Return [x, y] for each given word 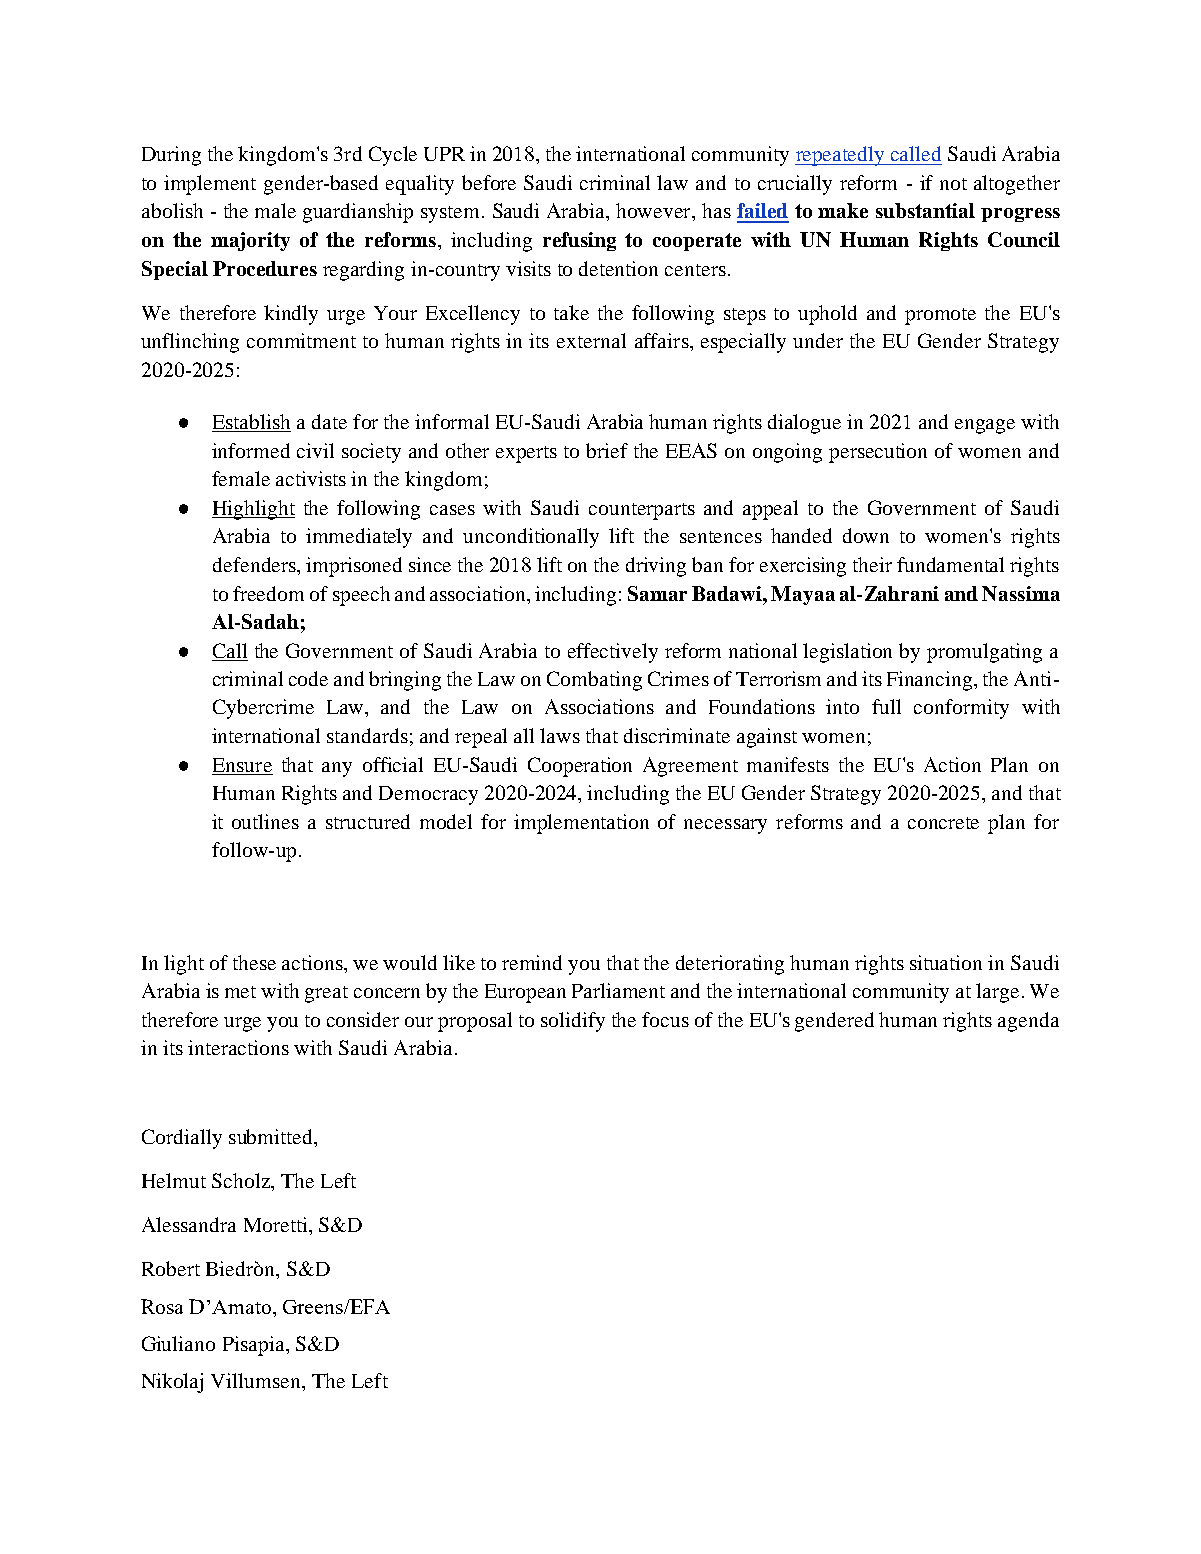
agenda [1028, 1022]
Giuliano [178, 1343]
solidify [573, 1022]
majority [250, 241]
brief [607, 450]
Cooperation [580, 767]
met [240, 992]
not [953, 184]
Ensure [242, 766]
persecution [878, 453]
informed [251, 450]
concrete [943, 823]
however [654, 210]
